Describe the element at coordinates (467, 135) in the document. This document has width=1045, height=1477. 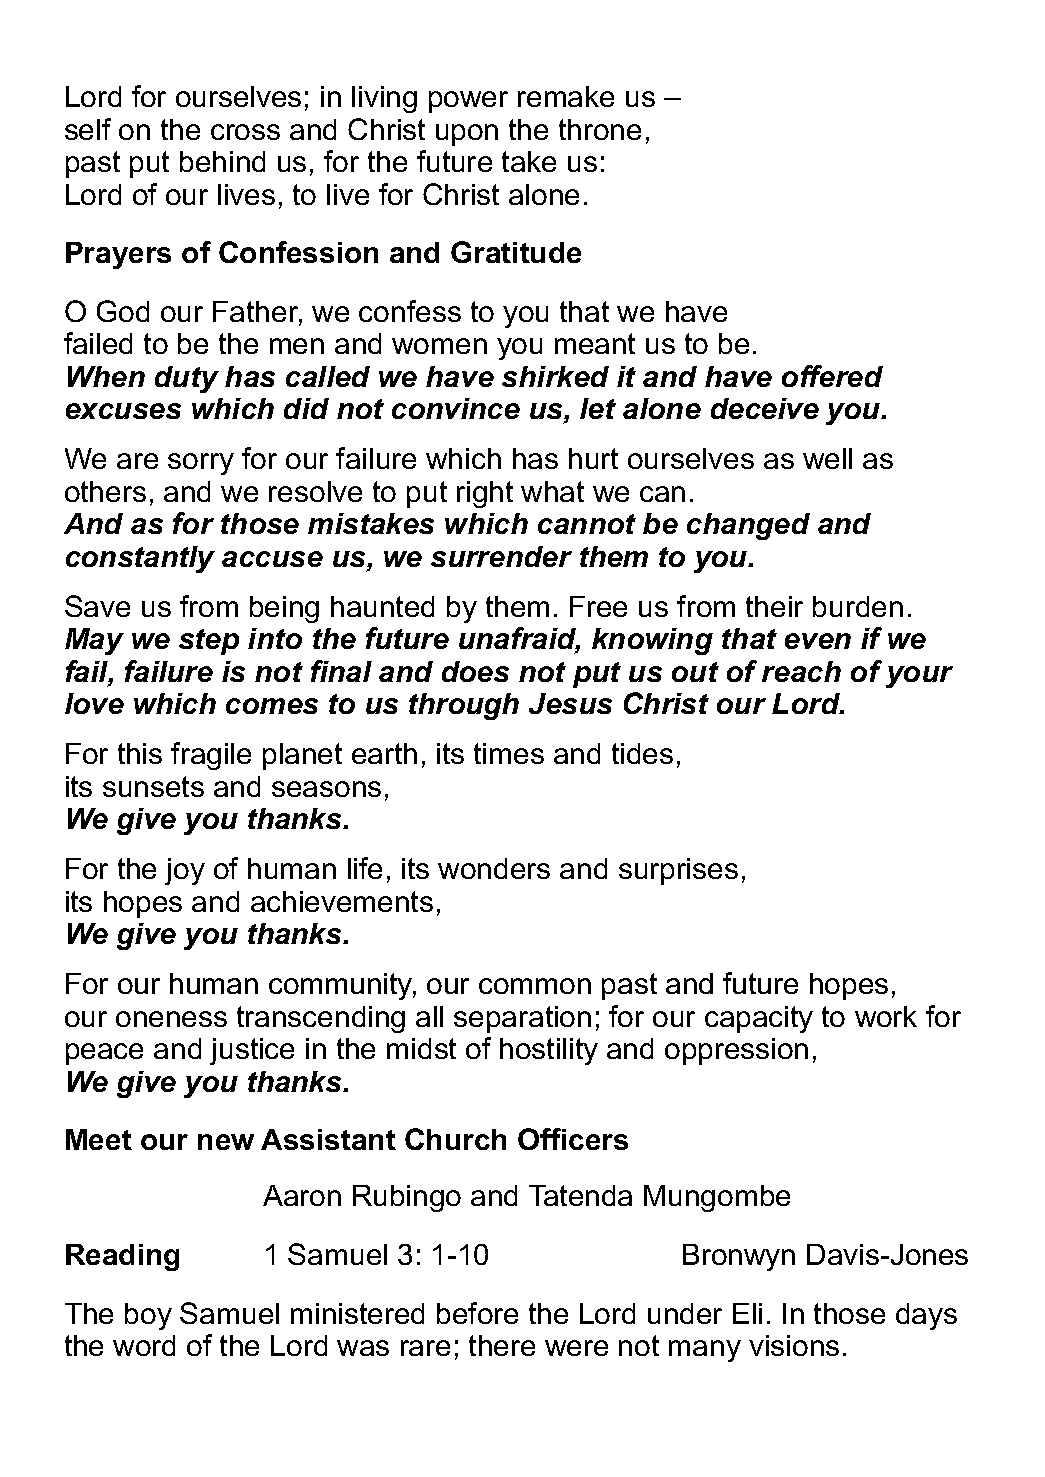
I see `upon` at that location.
